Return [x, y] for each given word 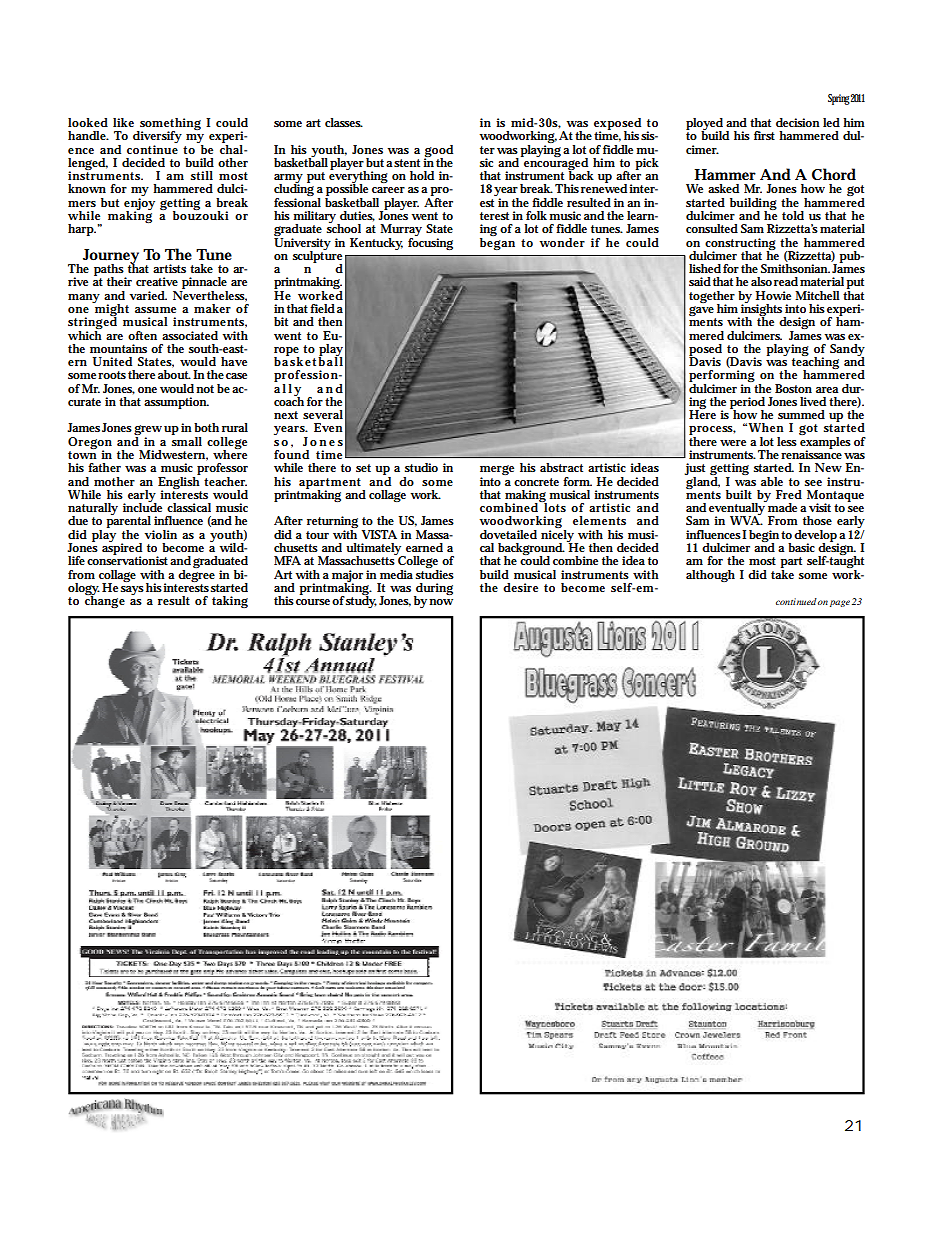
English [179, 482]
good [438, 152]
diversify [157, 138]
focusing [430, 242]
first [764, 135]
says [132, 590]
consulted [712, 228]
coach [289, 400]
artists [169, 268]
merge [497, 471]
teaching [815, 363]
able [772, 481]
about [174, 374]
